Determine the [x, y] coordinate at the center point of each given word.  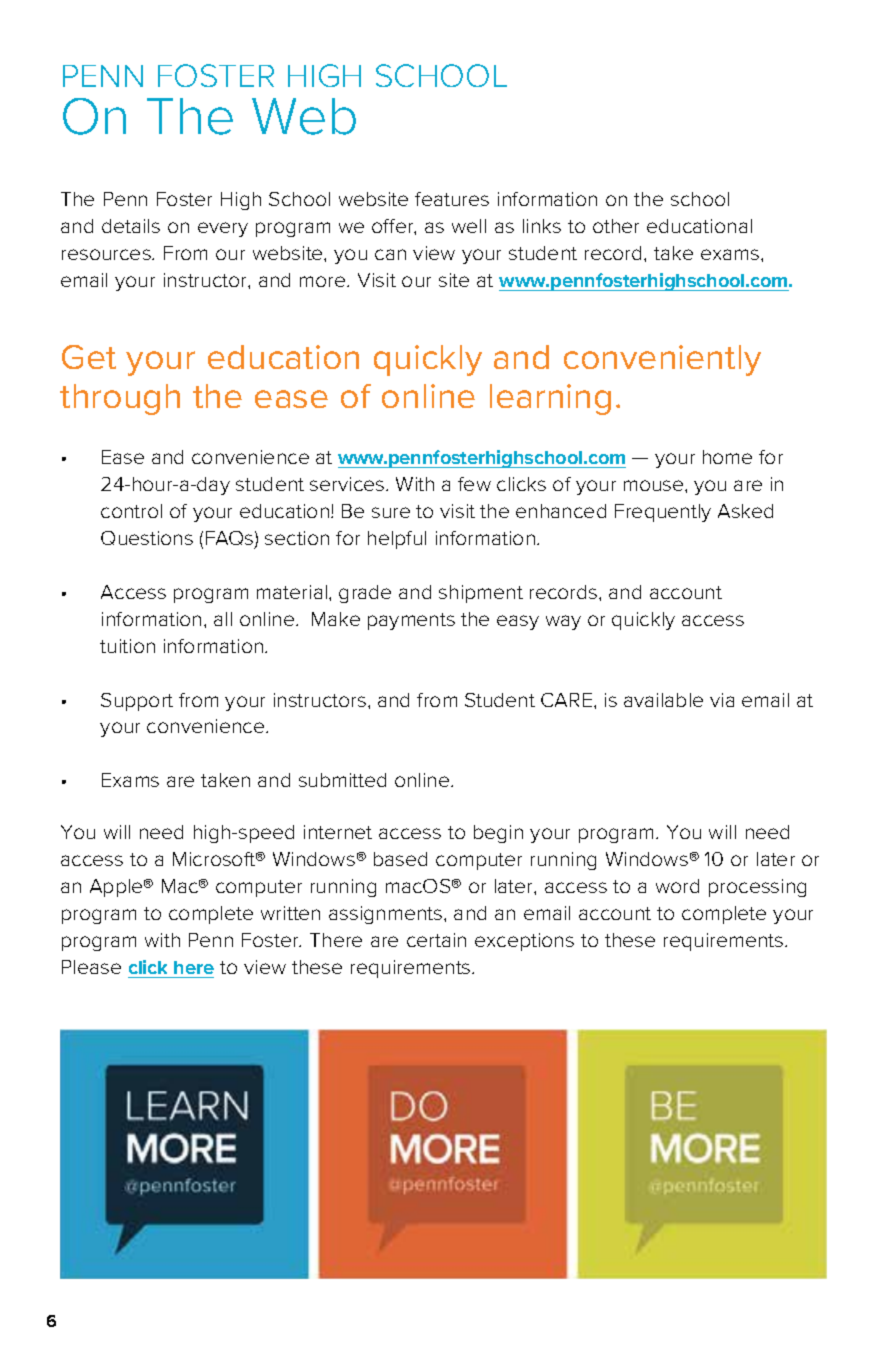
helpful [397, 540]
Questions [147, 538]
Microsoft [215, 859]
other [616, 226]
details [131, 226]
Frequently [663, 513]
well [469, 226]
